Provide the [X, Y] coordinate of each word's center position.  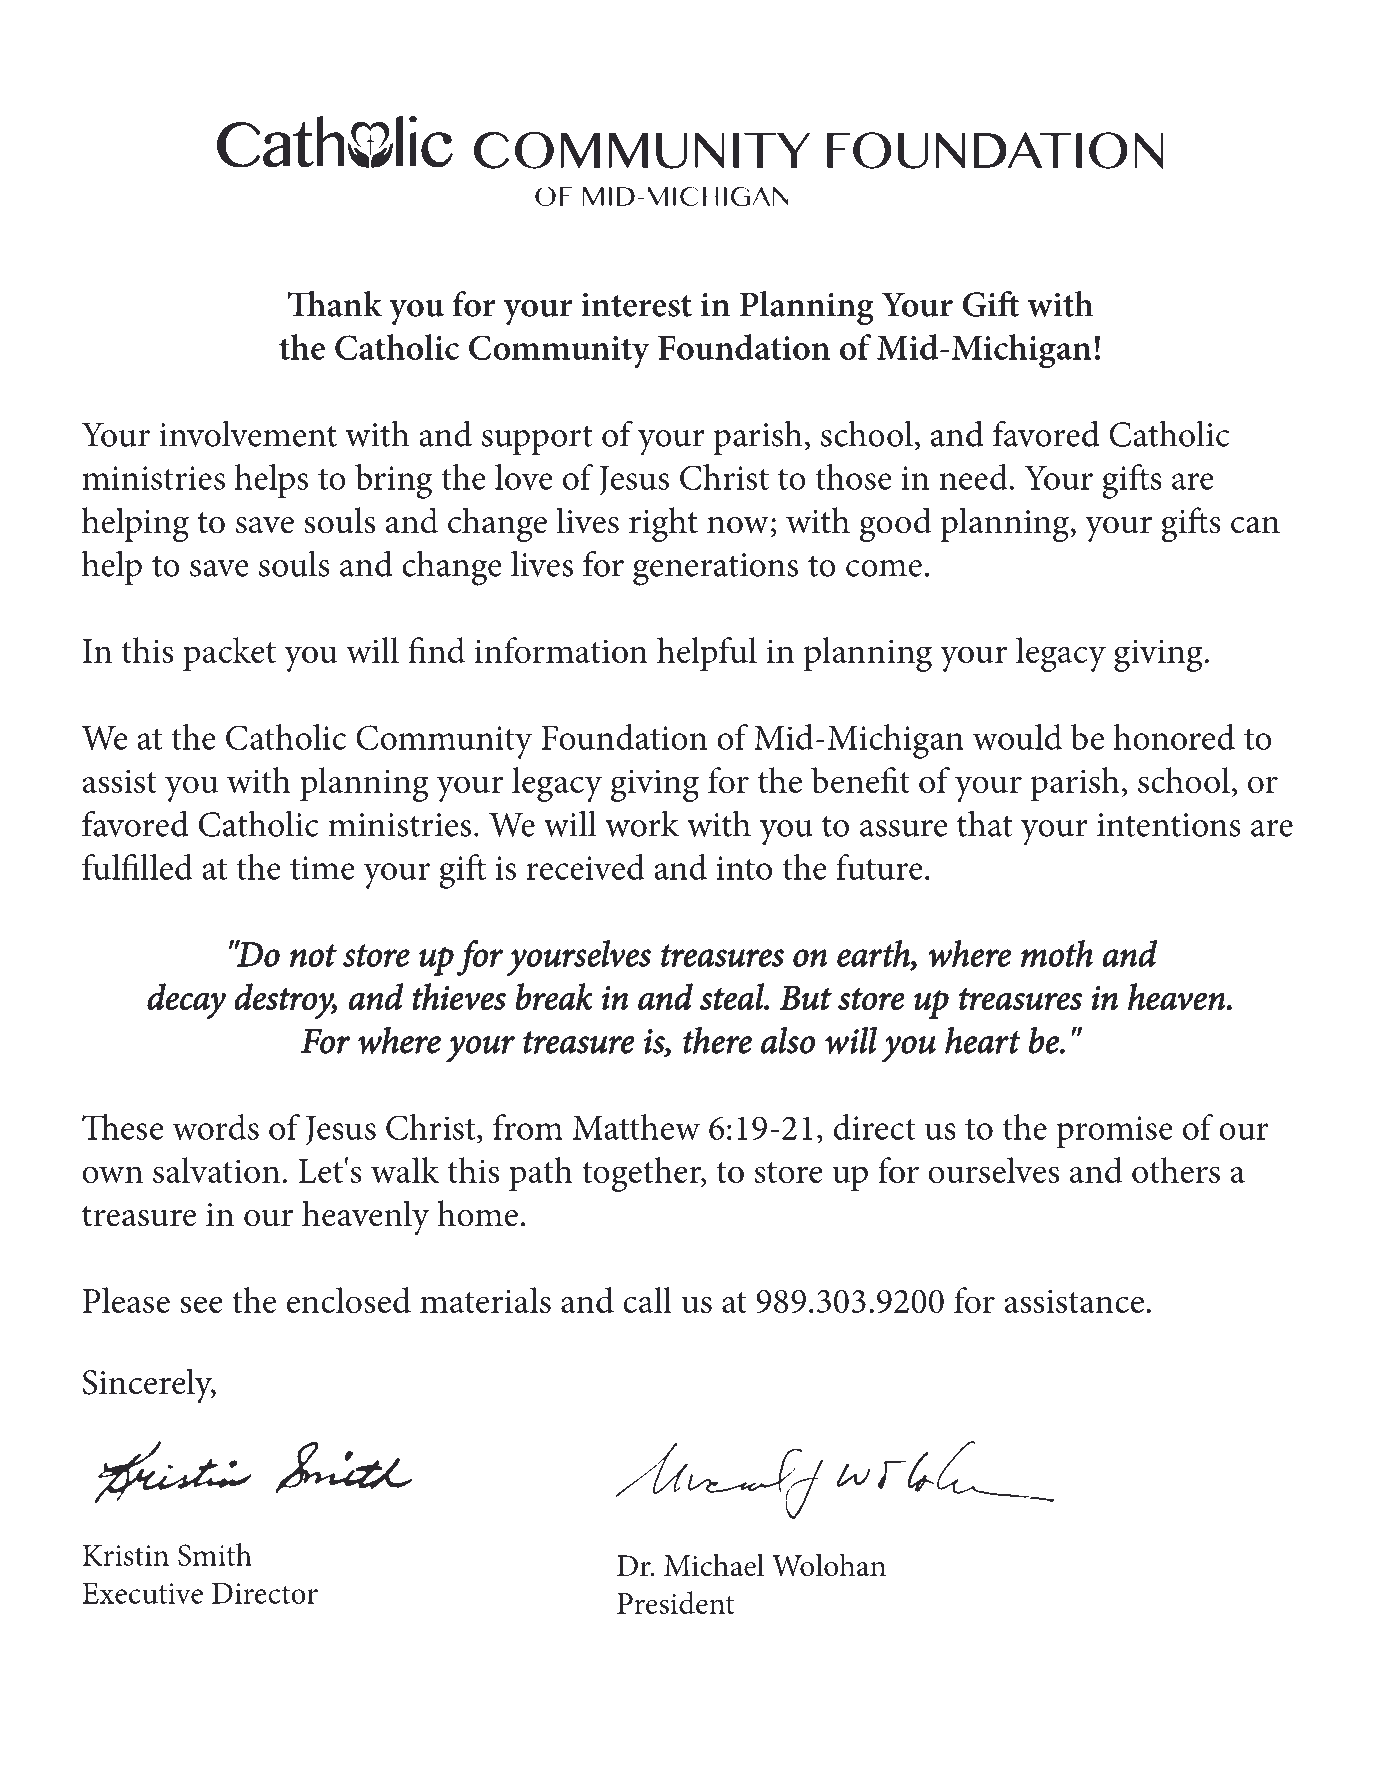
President [676, 1602]
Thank [335, 304]
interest [636, 305]
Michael [714, 1565]
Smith [215, 1554]
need [973, 477]
